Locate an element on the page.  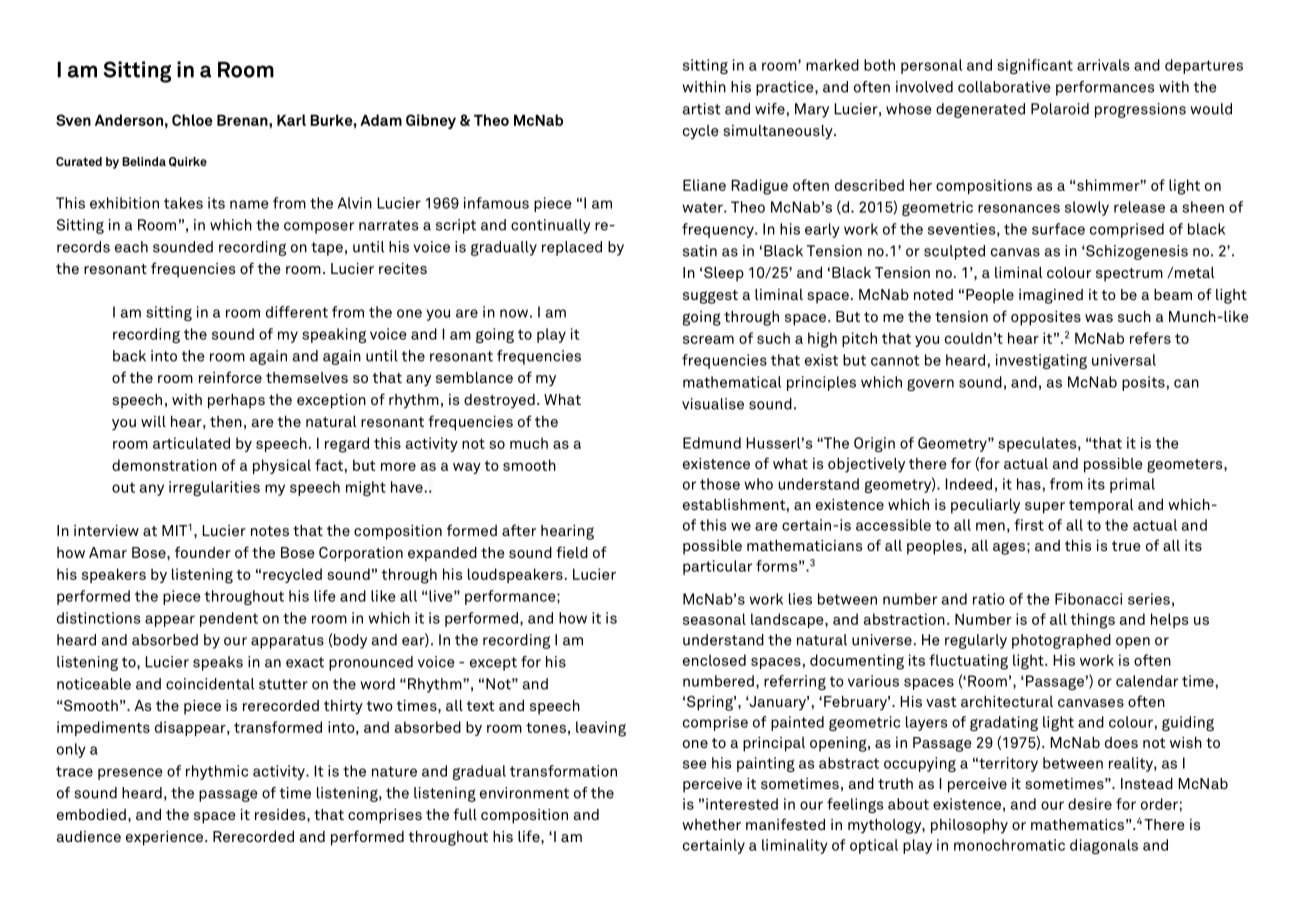
articulated is located at coordinates (191, 443).
